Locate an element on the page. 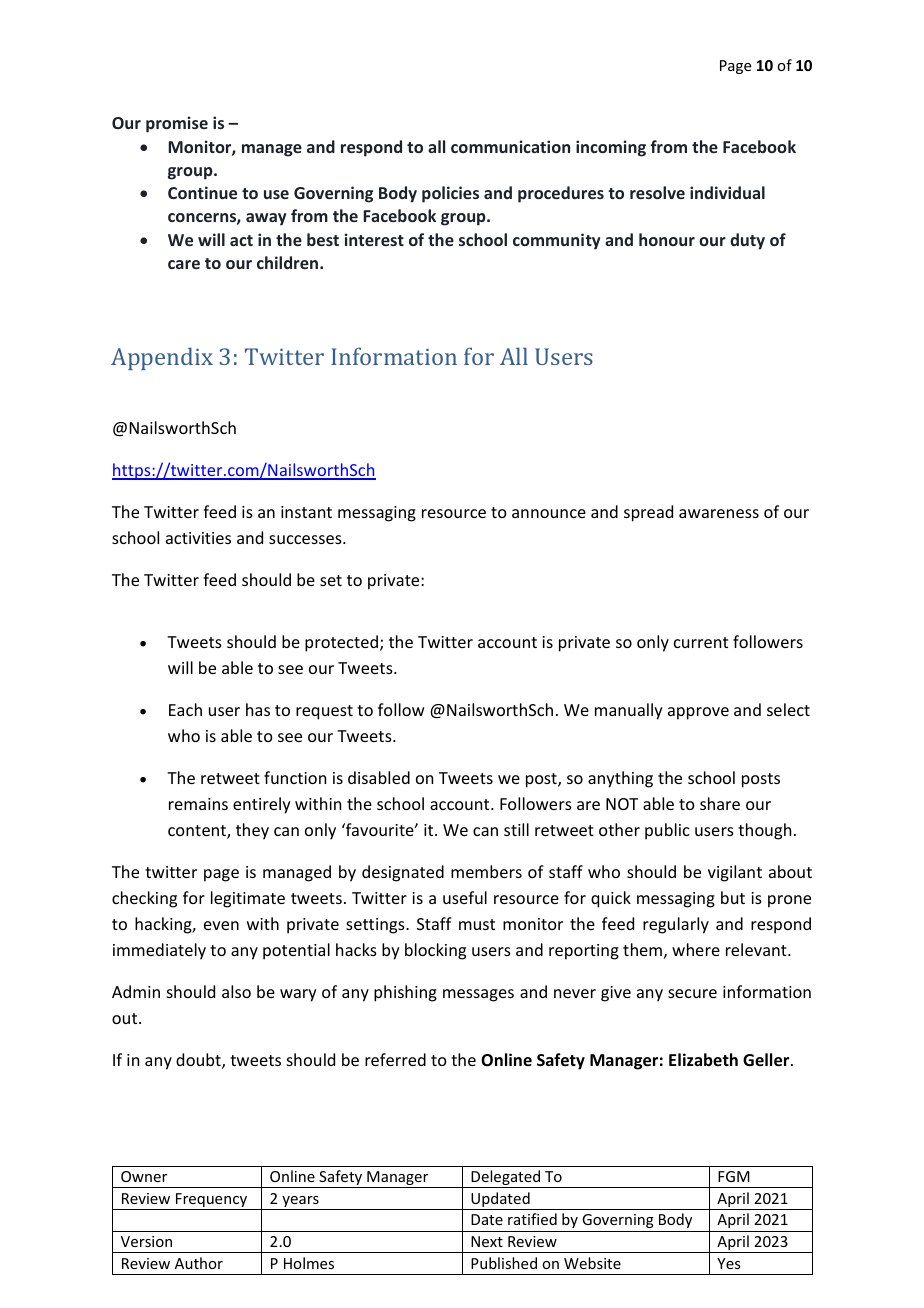 This page has width=924, height=1308. announce is located at coordinates (549, 513).
